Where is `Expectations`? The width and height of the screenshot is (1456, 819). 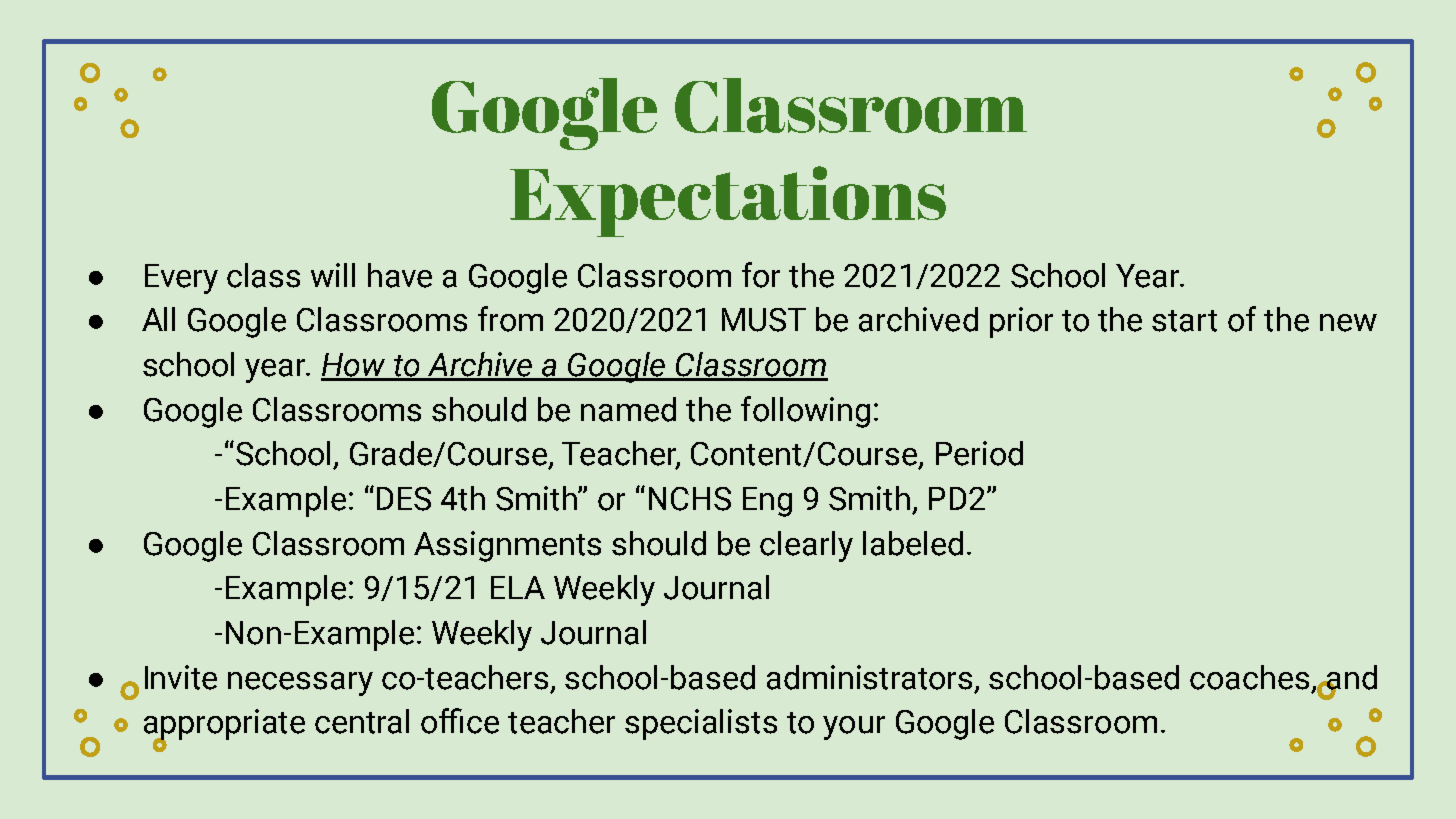 Expectations is located at coordinates (728, 201).
